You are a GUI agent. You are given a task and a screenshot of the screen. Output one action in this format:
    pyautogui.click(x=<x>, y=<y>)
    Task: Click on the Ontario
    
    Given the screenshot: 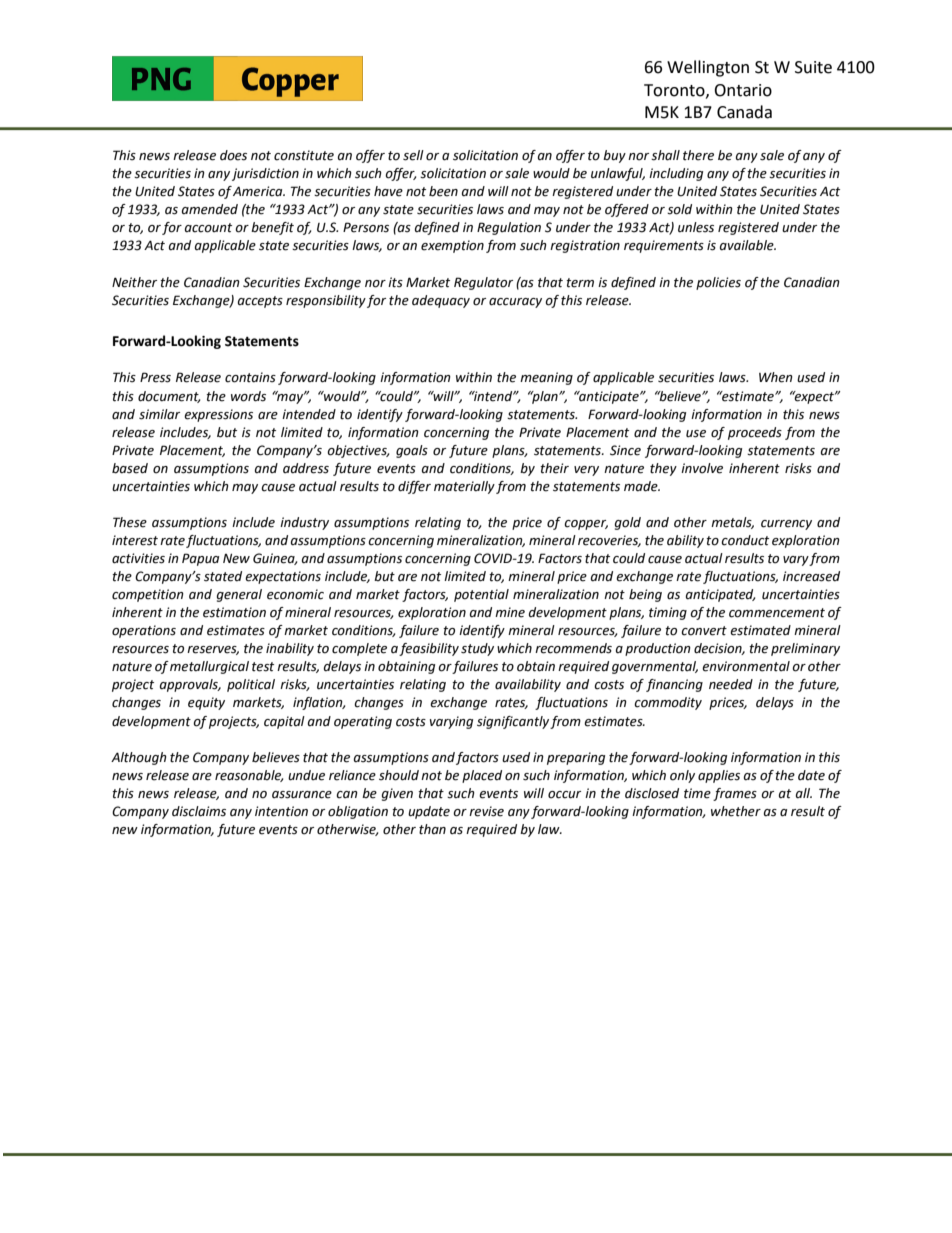 What is the action you would take?
    pyautogui.click(x=743, y=90)
